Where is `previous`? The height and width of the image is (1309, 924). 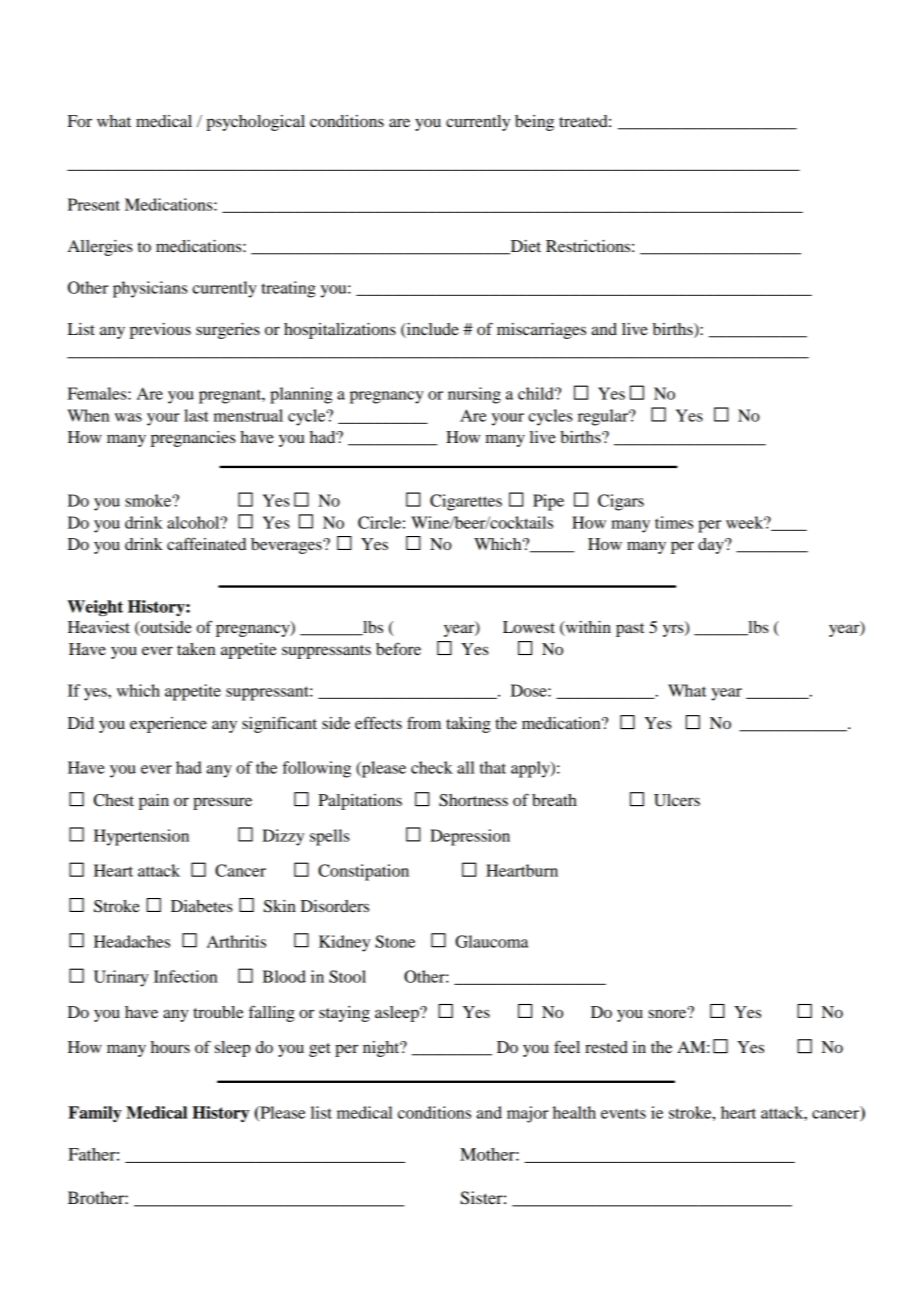 previous is located at coordinates (160, 331).
